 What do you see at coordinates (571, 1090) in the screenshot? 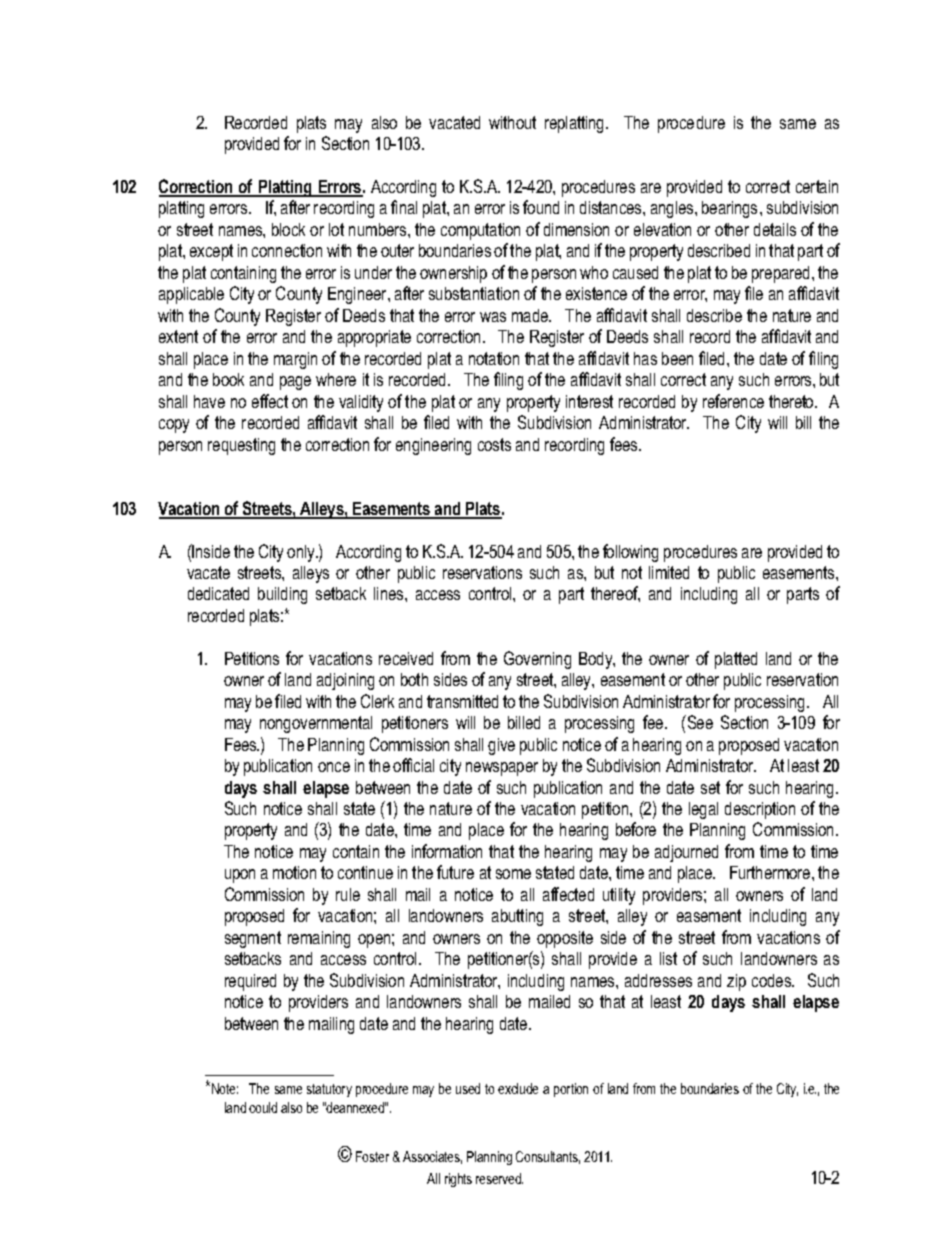
I see `portion` at bounding box center [571, 1090].
